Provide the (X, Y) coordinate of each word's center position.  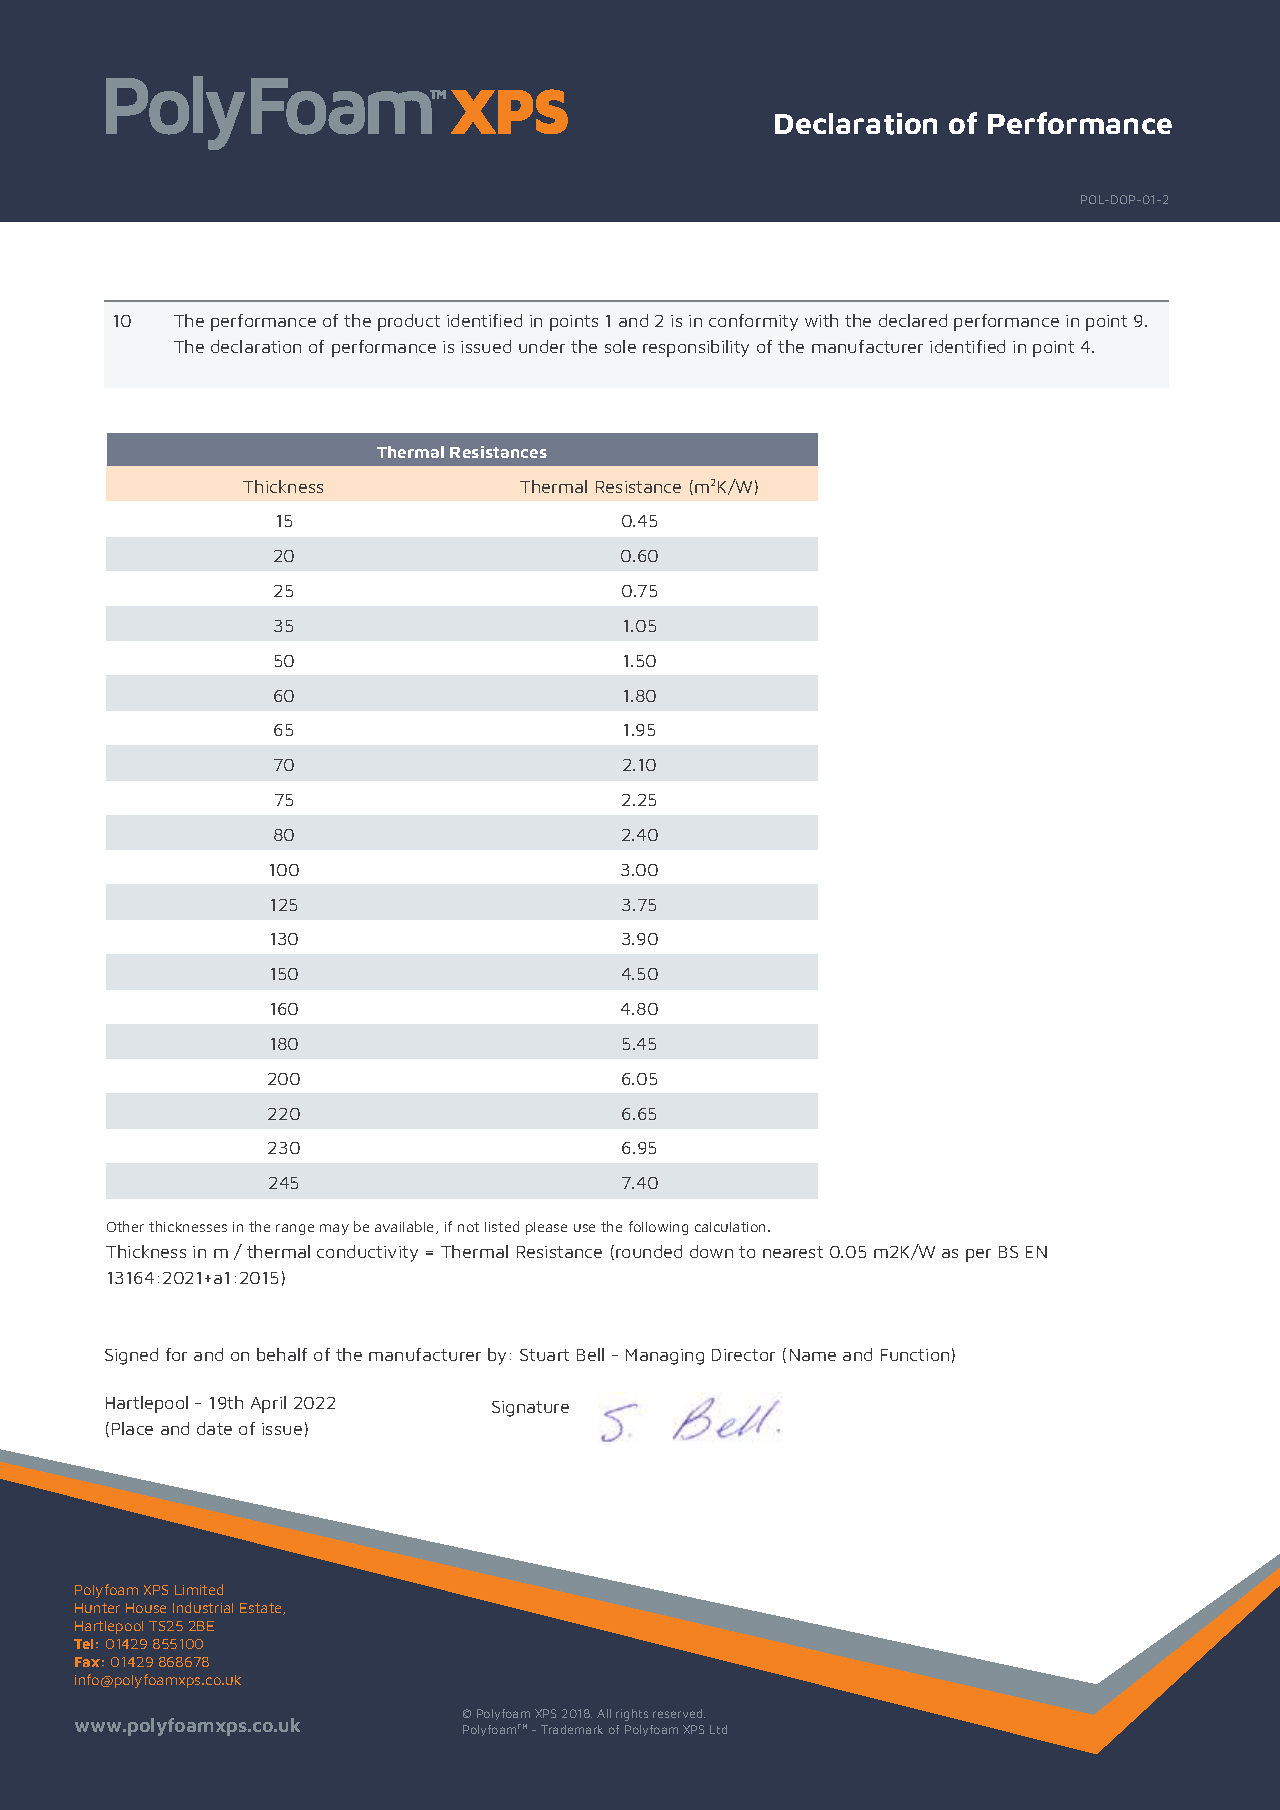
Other (125, 1226)
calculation (732, 1227)
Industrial (203, 1607)
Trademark (572, 1729)
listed (502, 1226)
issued (486, 346)
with (821, 320)
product (409, 322)
